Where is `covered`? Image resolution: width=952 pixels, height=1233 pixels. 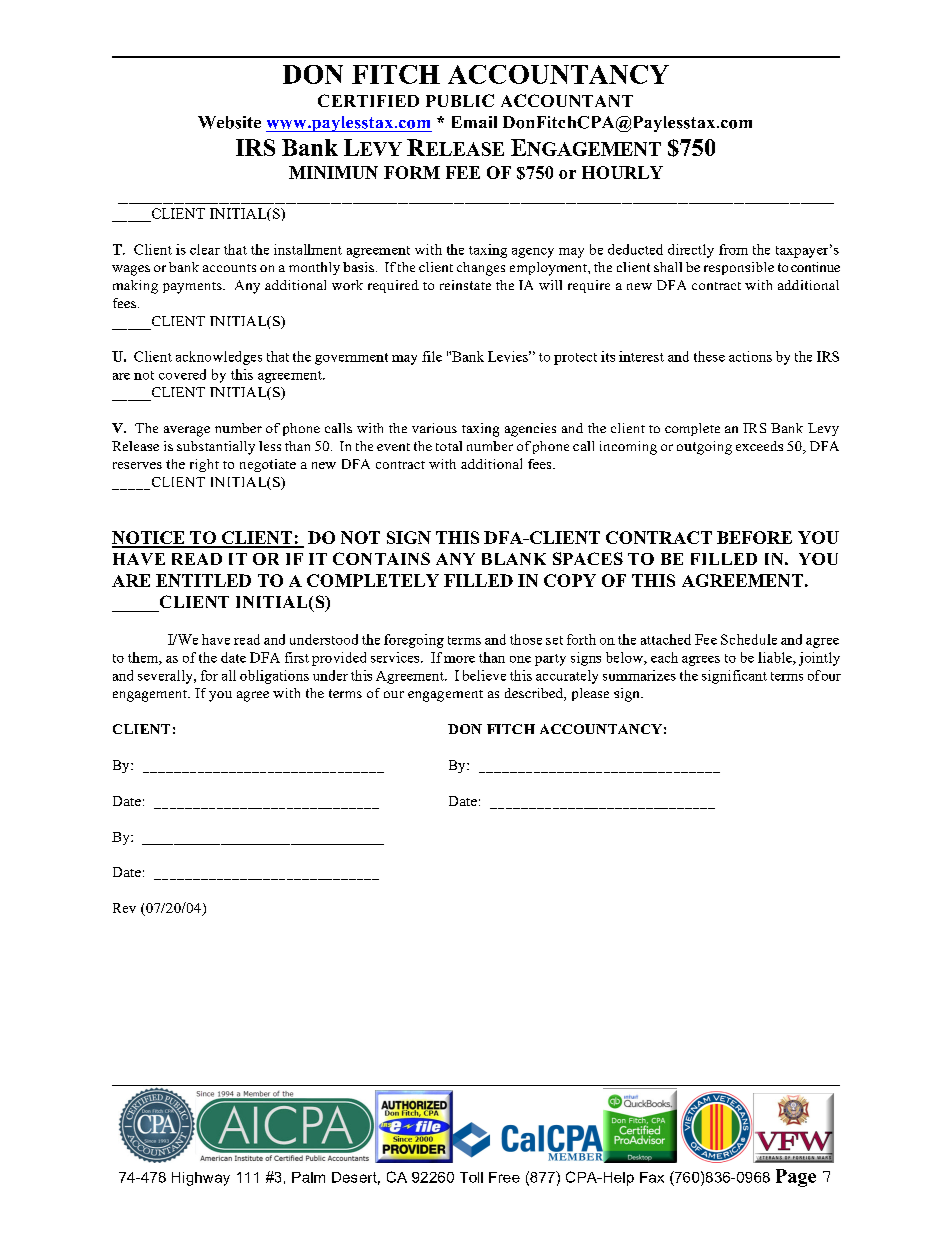 covered is located at coordinates (182, 374).
